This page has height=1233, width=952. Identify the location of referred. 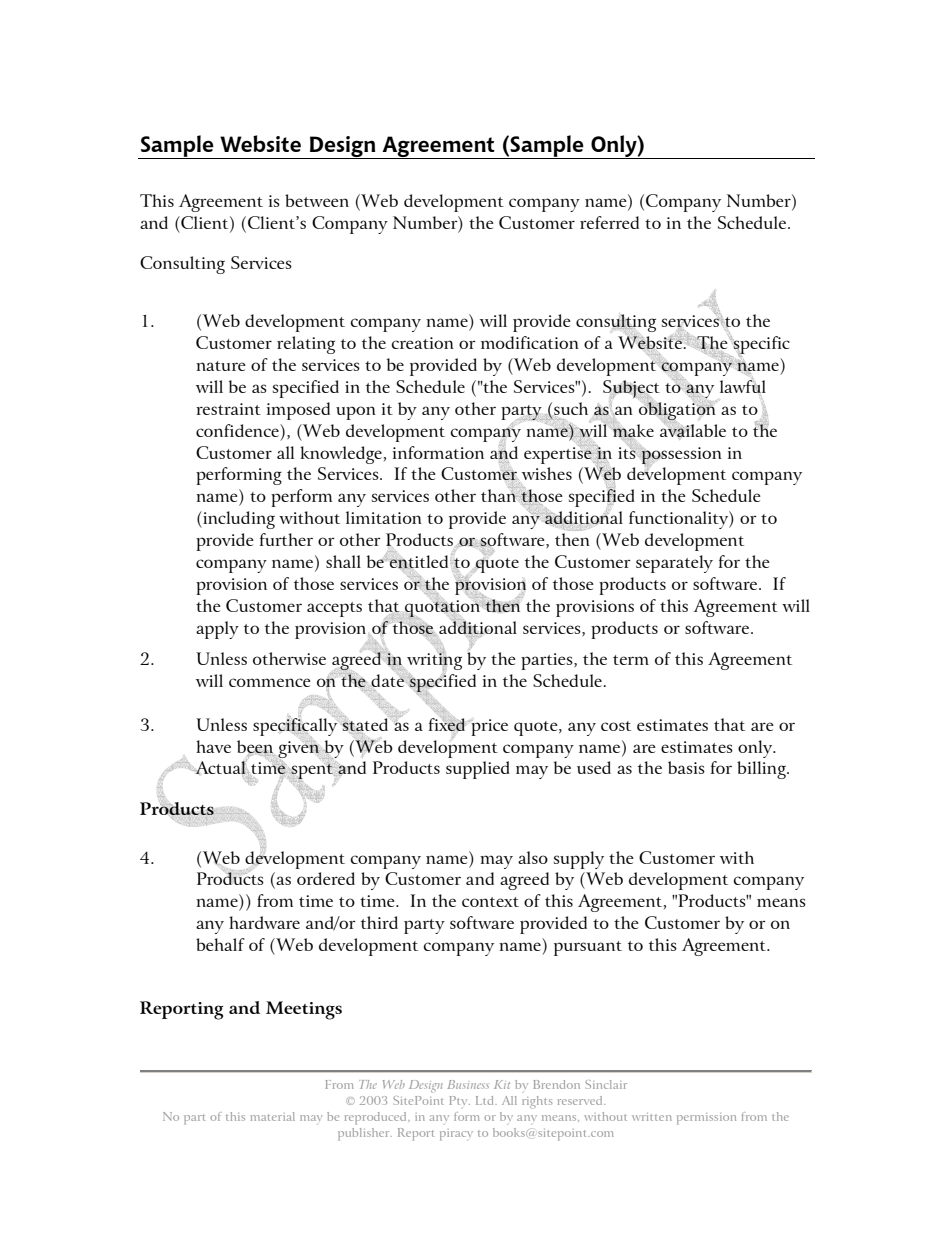
(609, 222).
